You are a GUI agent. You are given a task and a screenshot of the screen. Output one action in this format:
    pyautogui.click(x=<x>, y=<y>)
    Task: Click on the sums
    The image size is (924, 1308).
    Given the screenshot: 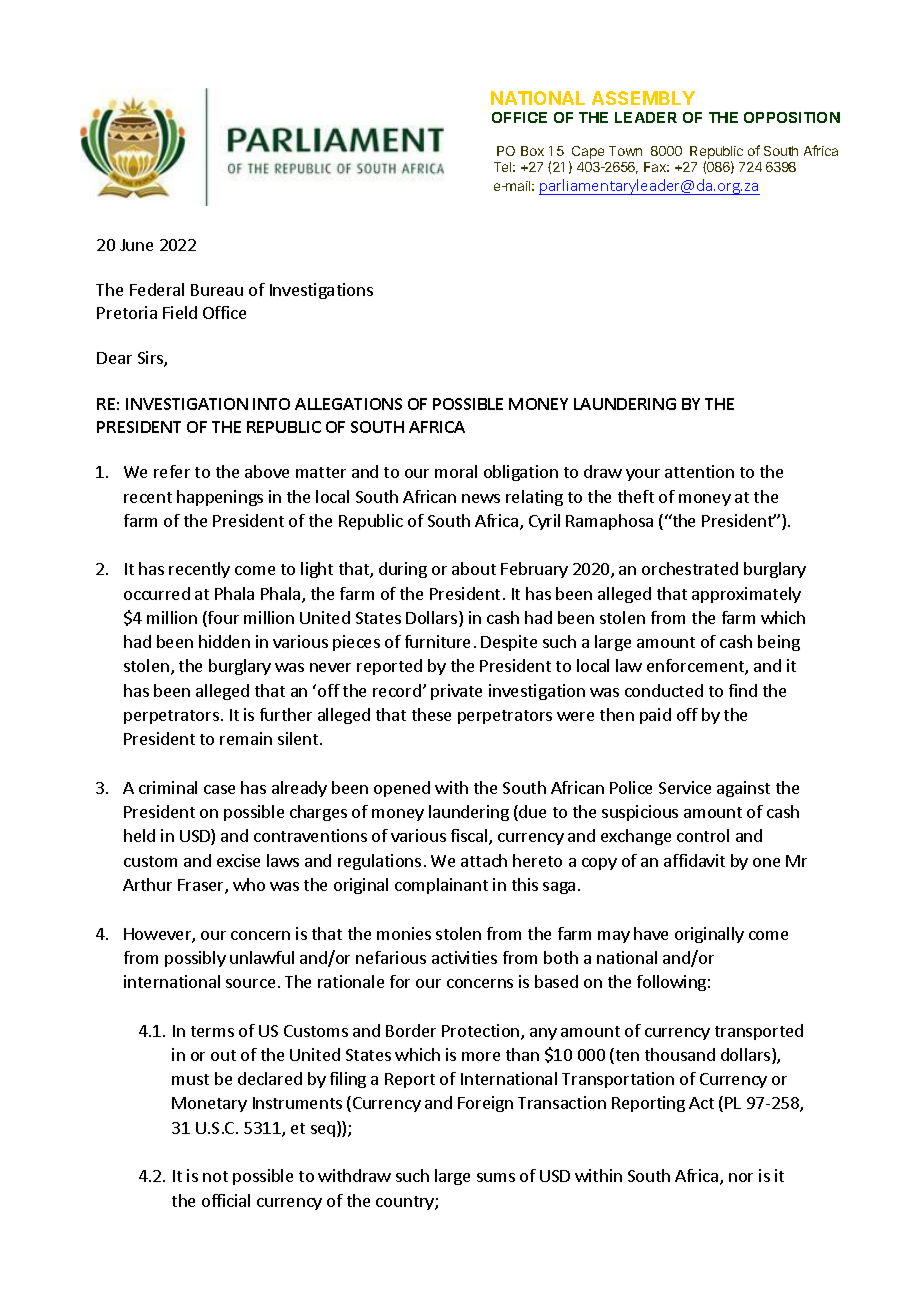 What is the action you would take?
    pyautogui.click(x=496, y=1177)
